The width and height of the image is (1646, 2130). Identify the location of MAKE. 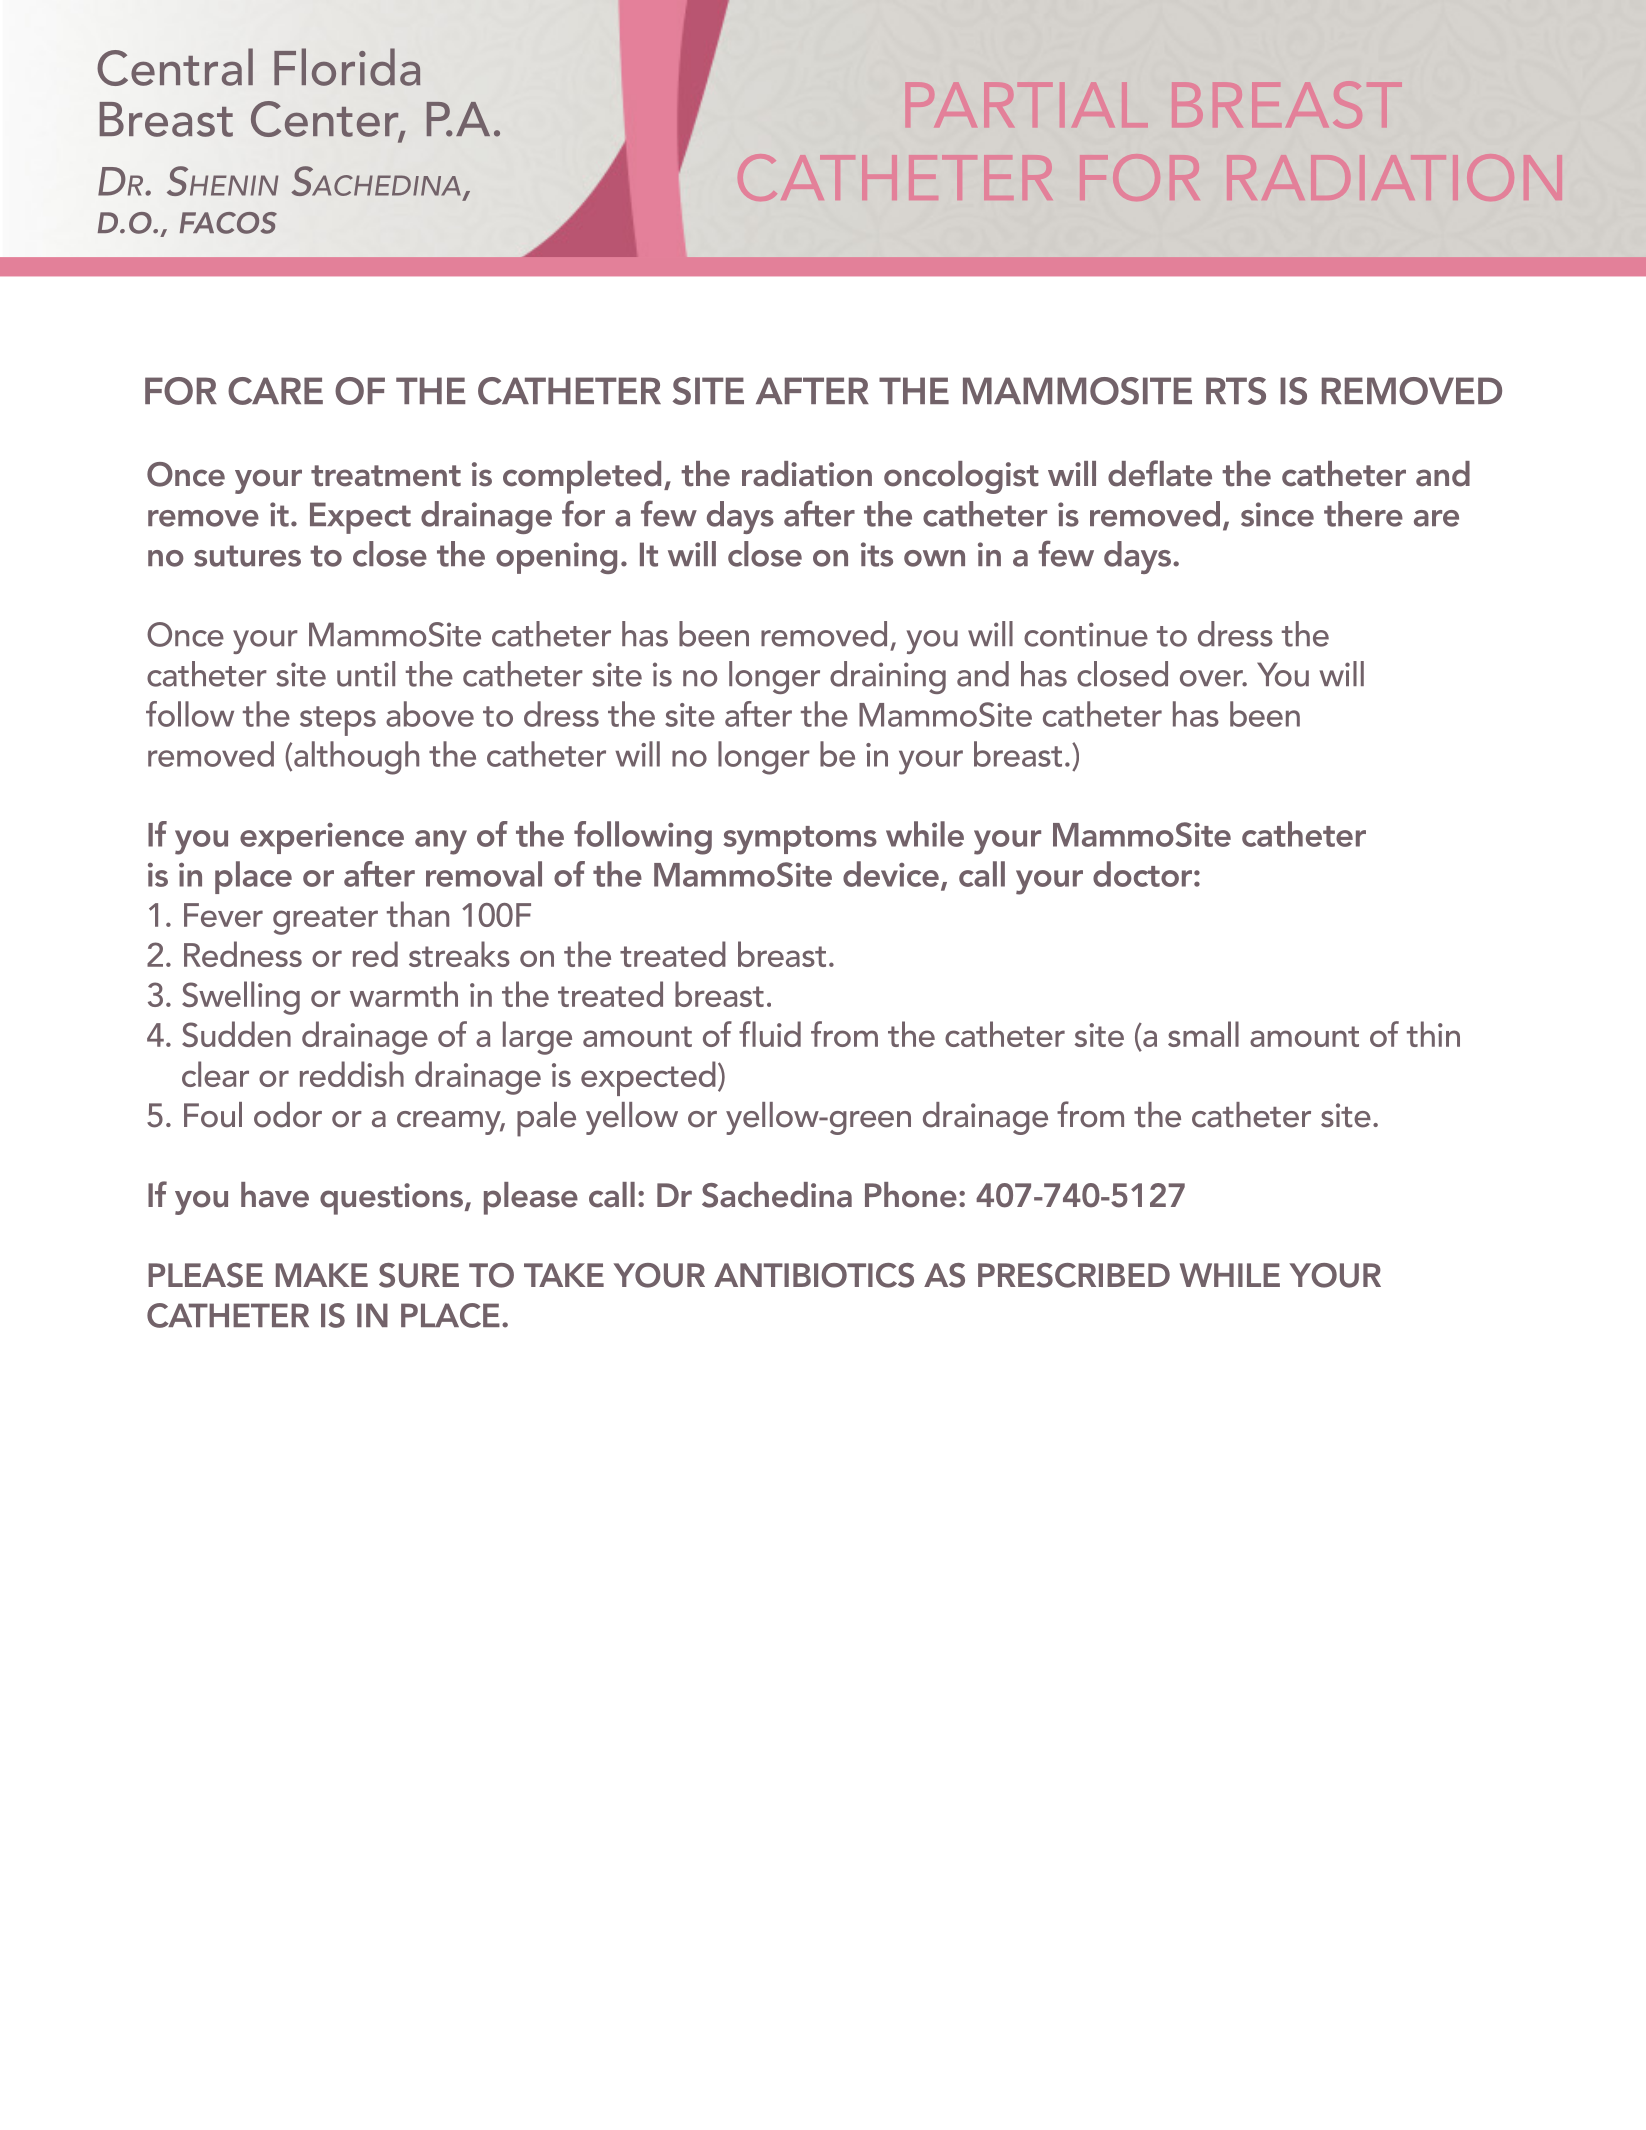
(322, 1275).
